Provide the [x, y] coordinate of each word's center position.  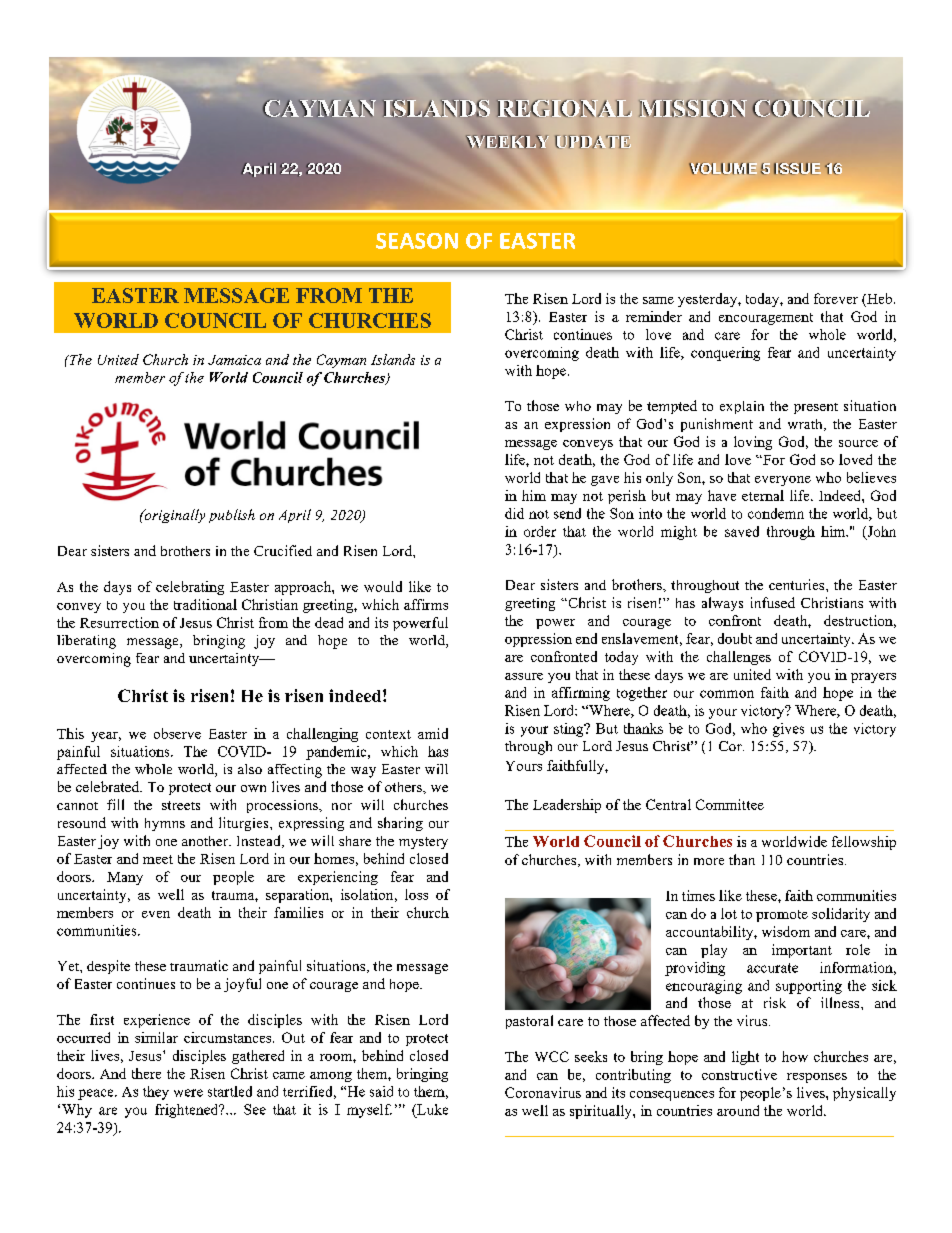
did [514, 513]
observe [177, 733]
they [156, 1093]
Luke [431, 1109]
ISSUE [797, 169]
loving [753, 443]
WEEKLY [507, 141]
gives [788, 730]
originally [173, 516]
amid [433, 733]
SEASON [417, 241]
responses [817, 1078]
